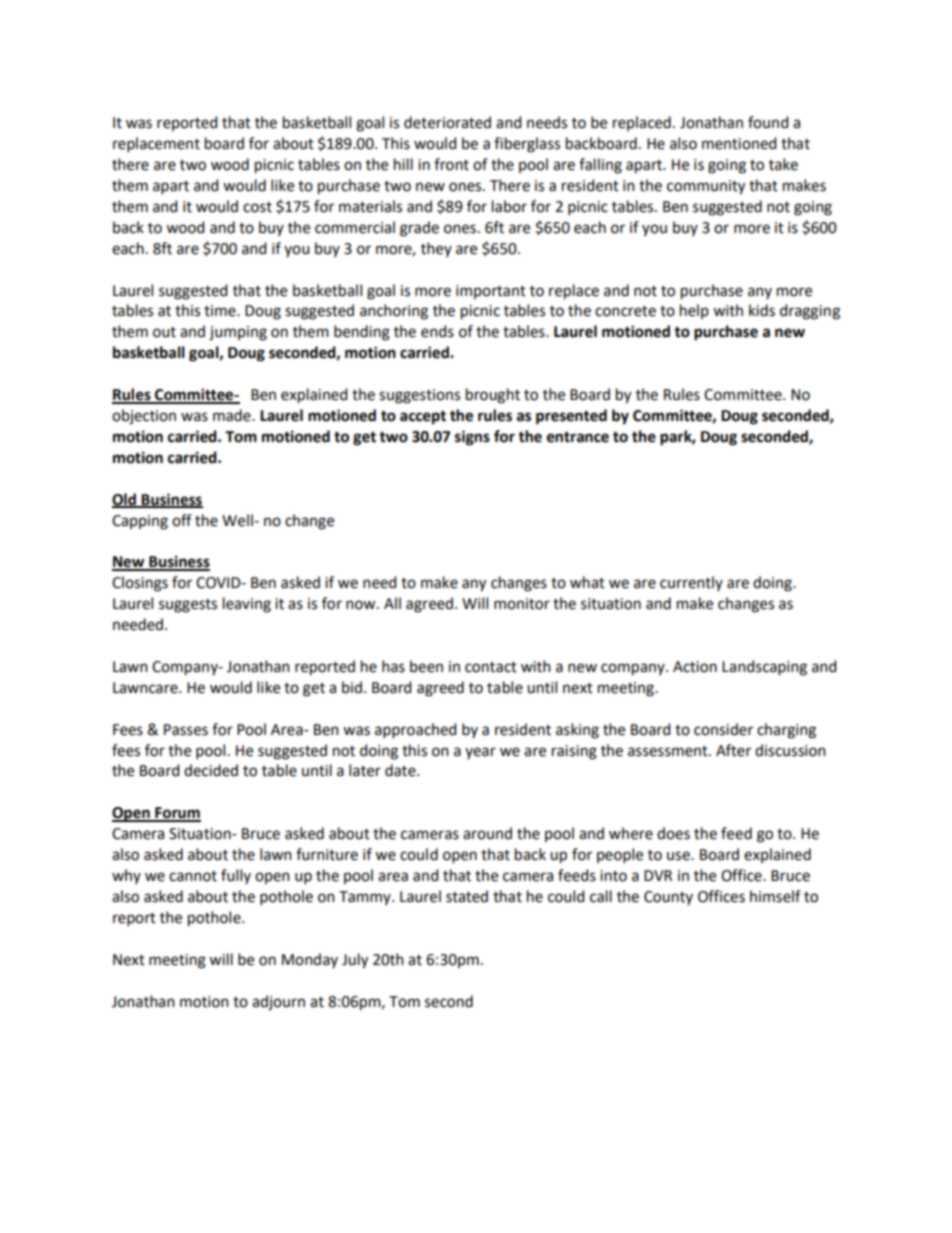 The width and height of the page is (952, 1233). What do you see at coordinates (186, 730) in the page?
I see `Passes` at bounding box center [186, 730].
